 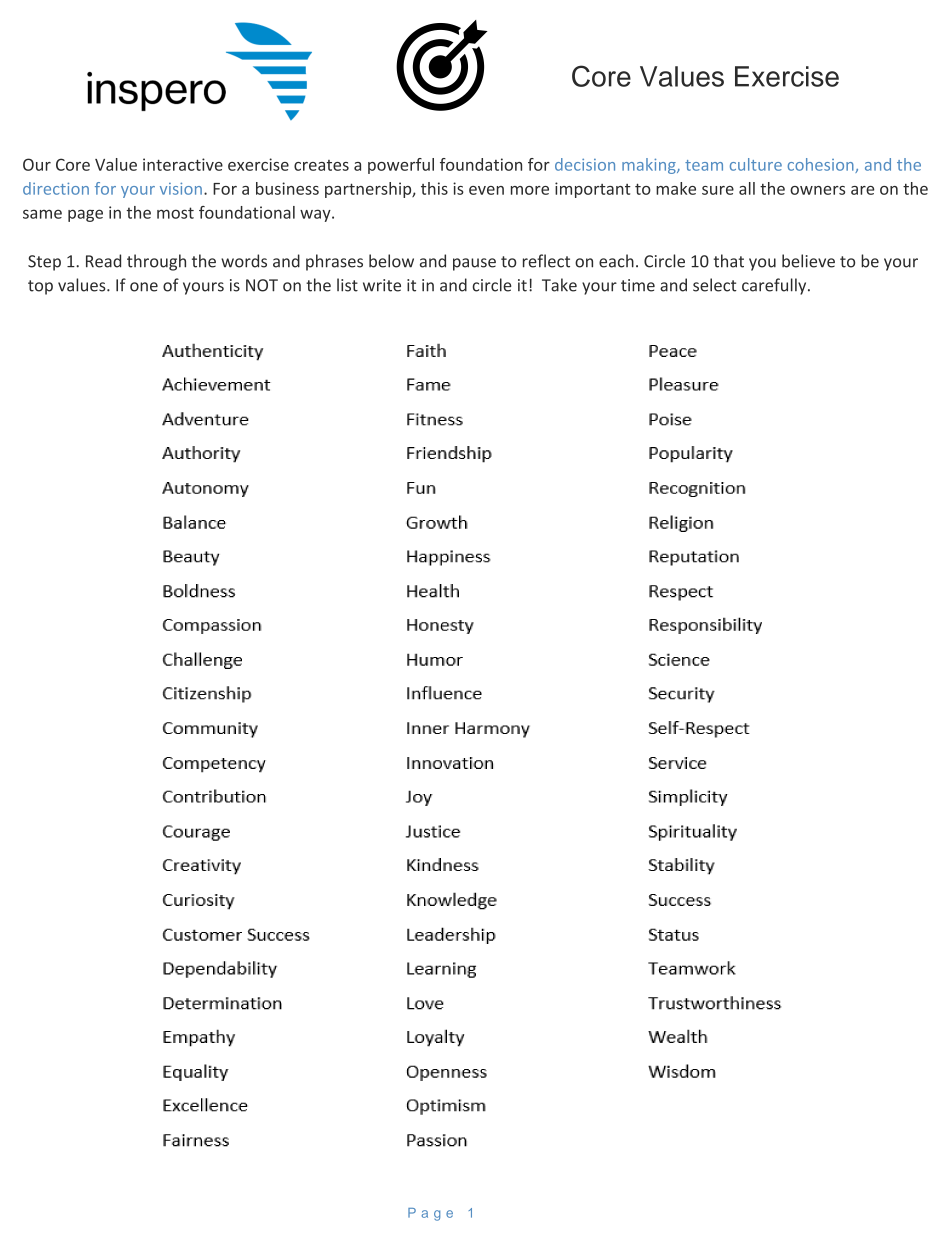 I want to click on powerful, so click(x=401, y=166).
